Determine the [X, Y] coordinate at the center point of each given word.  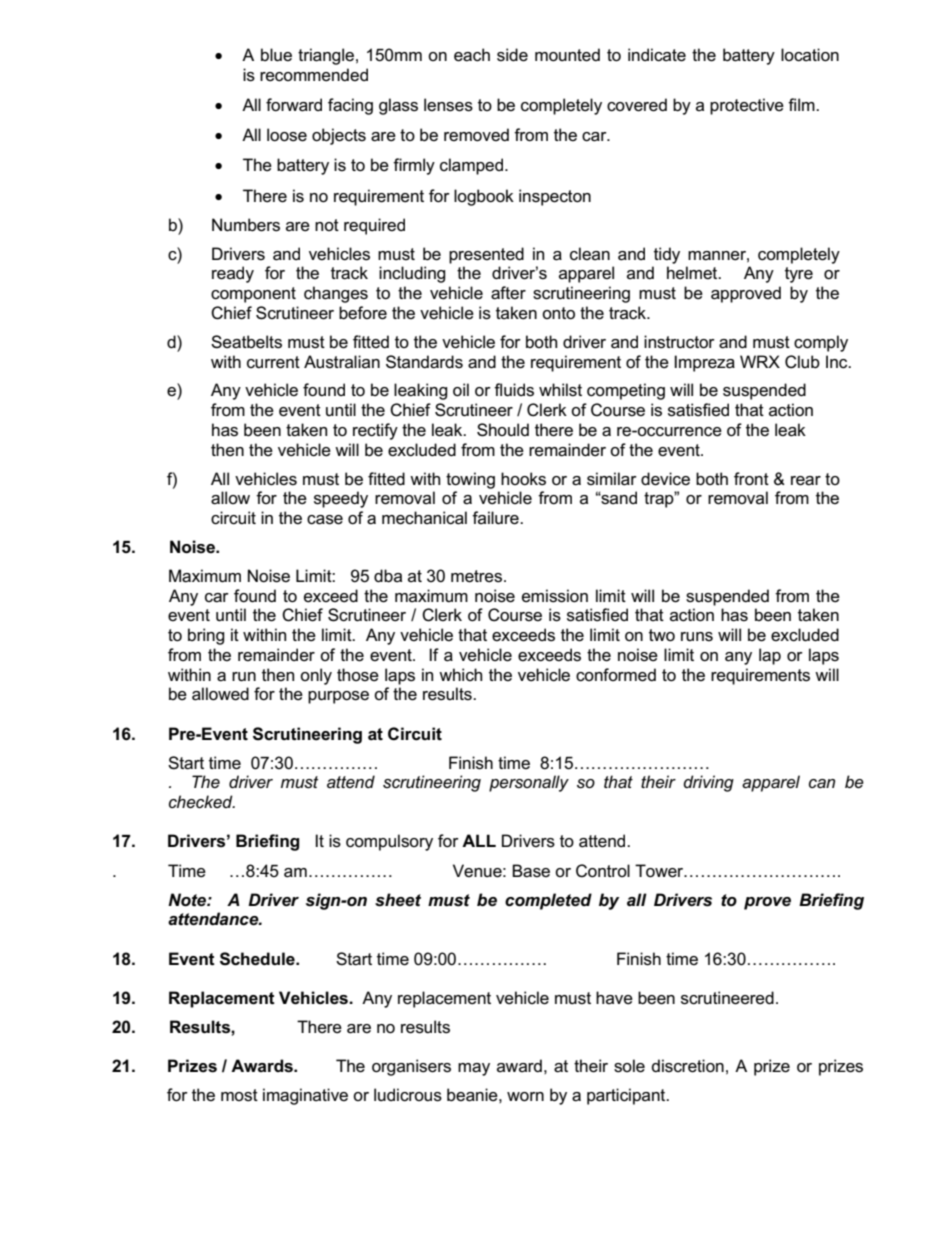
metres [478, 576]
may [474, 1069]
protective [747, 106]
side [512, 55]
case [325, 520]
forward [294, 105]
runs [697, 637]
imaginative [305, 1096]
